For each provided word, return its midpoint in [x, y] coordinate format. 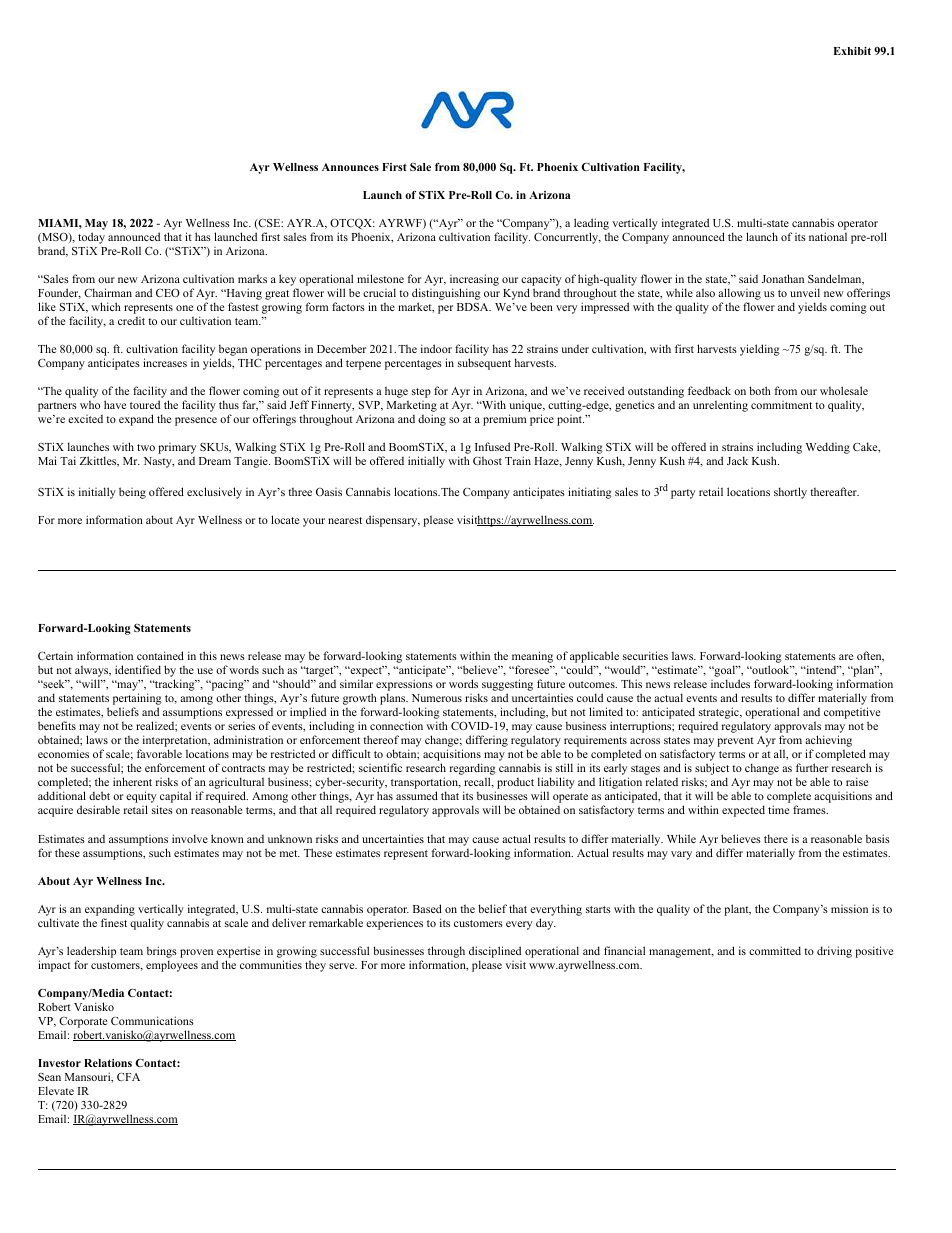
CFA [128, 1077]
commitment [781, 405]
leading [591, 225]
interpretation [175, 742]
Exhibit [852, 51]
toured [145, 404]
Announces [350, 167]
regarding [473, 770]
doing [432, 420]
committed [775, 950]
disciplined [495, 952]
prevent [735, 742]
